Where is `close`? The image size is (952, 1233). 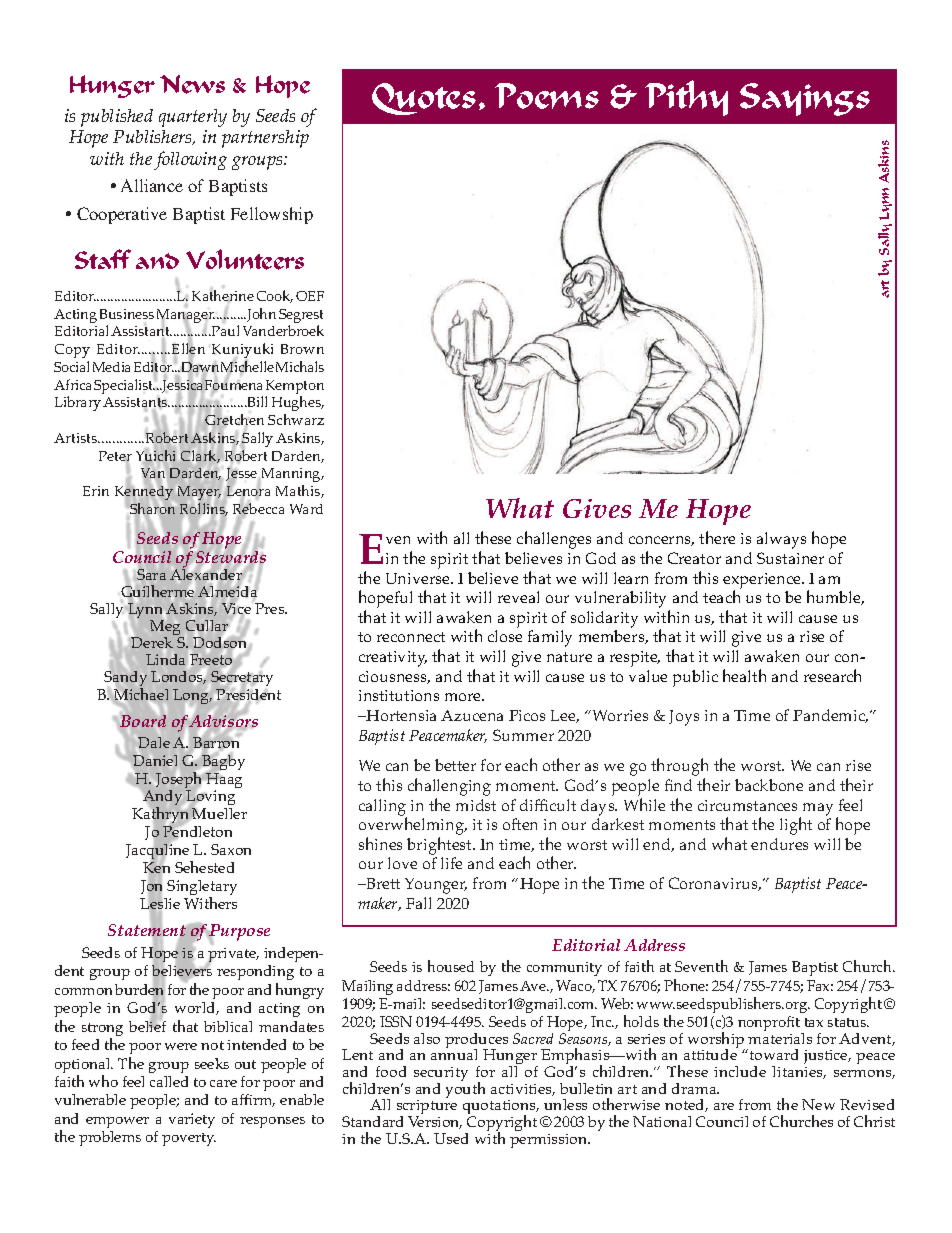 close is located at coordinates (505, 636).
